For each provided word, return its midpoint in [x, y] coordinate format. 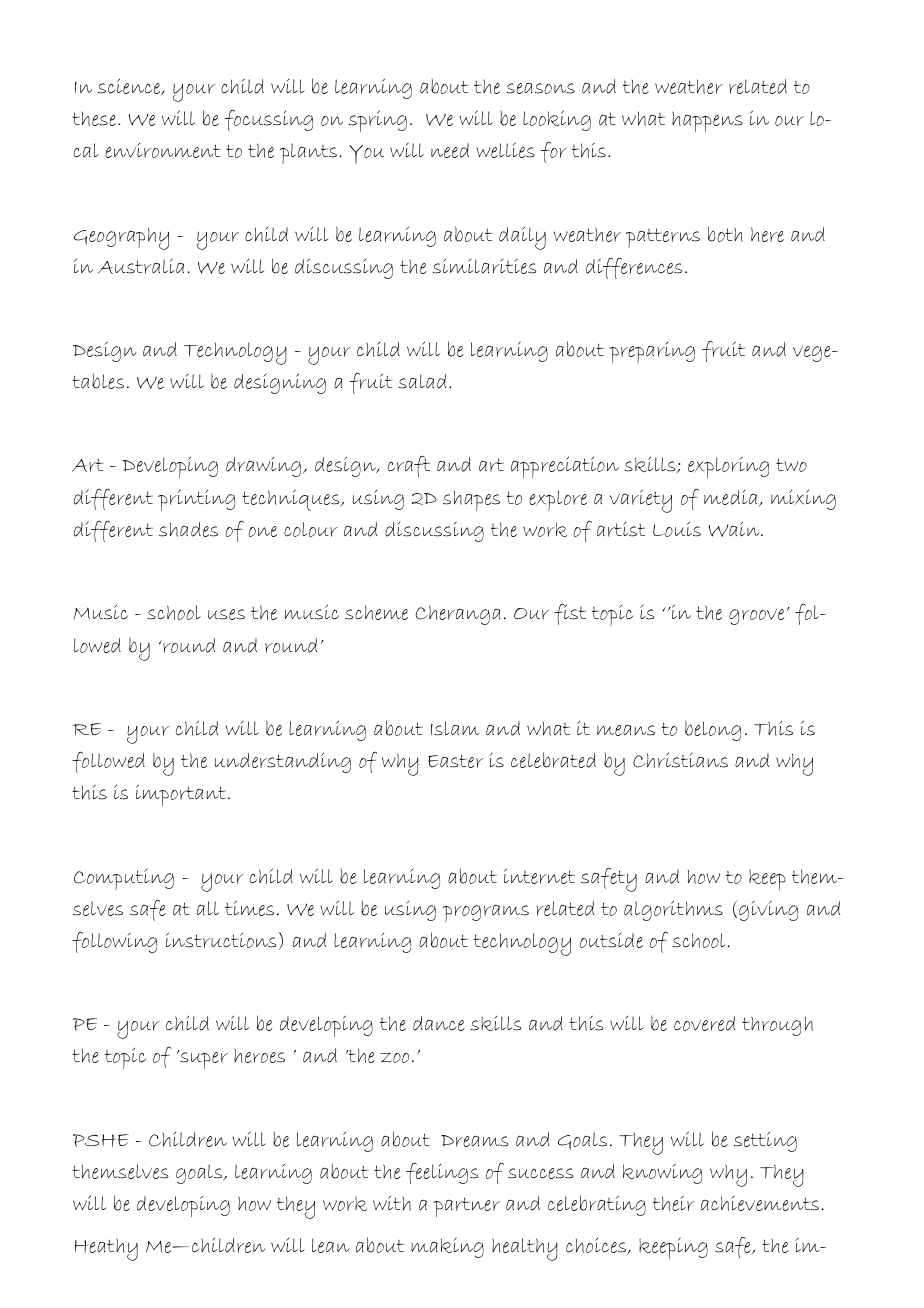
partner [466, 1207]
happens [707, 121]
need [450, 150]
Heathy [106, 1249]
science [130, 86]
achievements [760, 1203]
